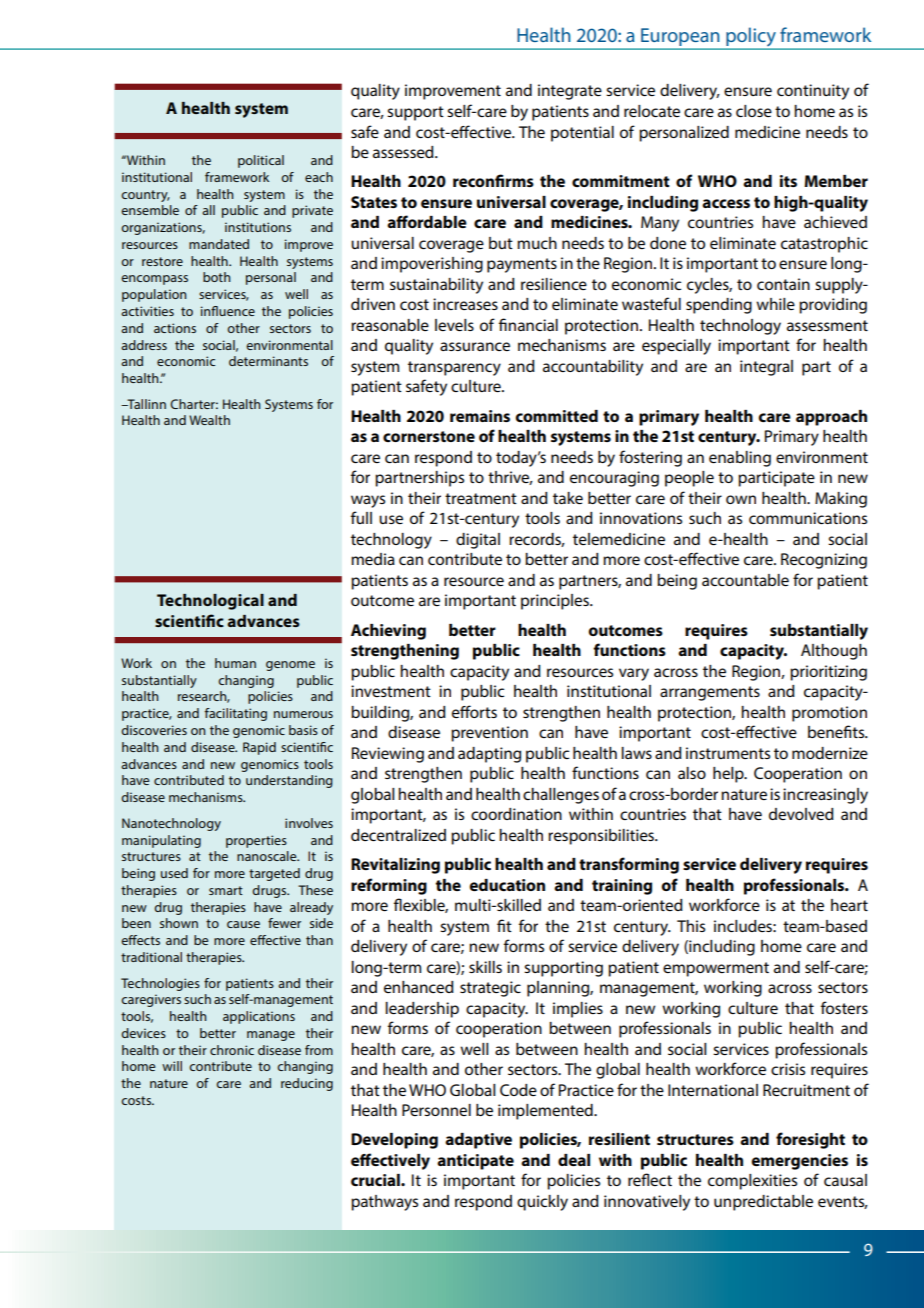  What do you see at coordinates (570, 92) in the screenshot?
I see `integrate` at bounding box center [570, 92].
